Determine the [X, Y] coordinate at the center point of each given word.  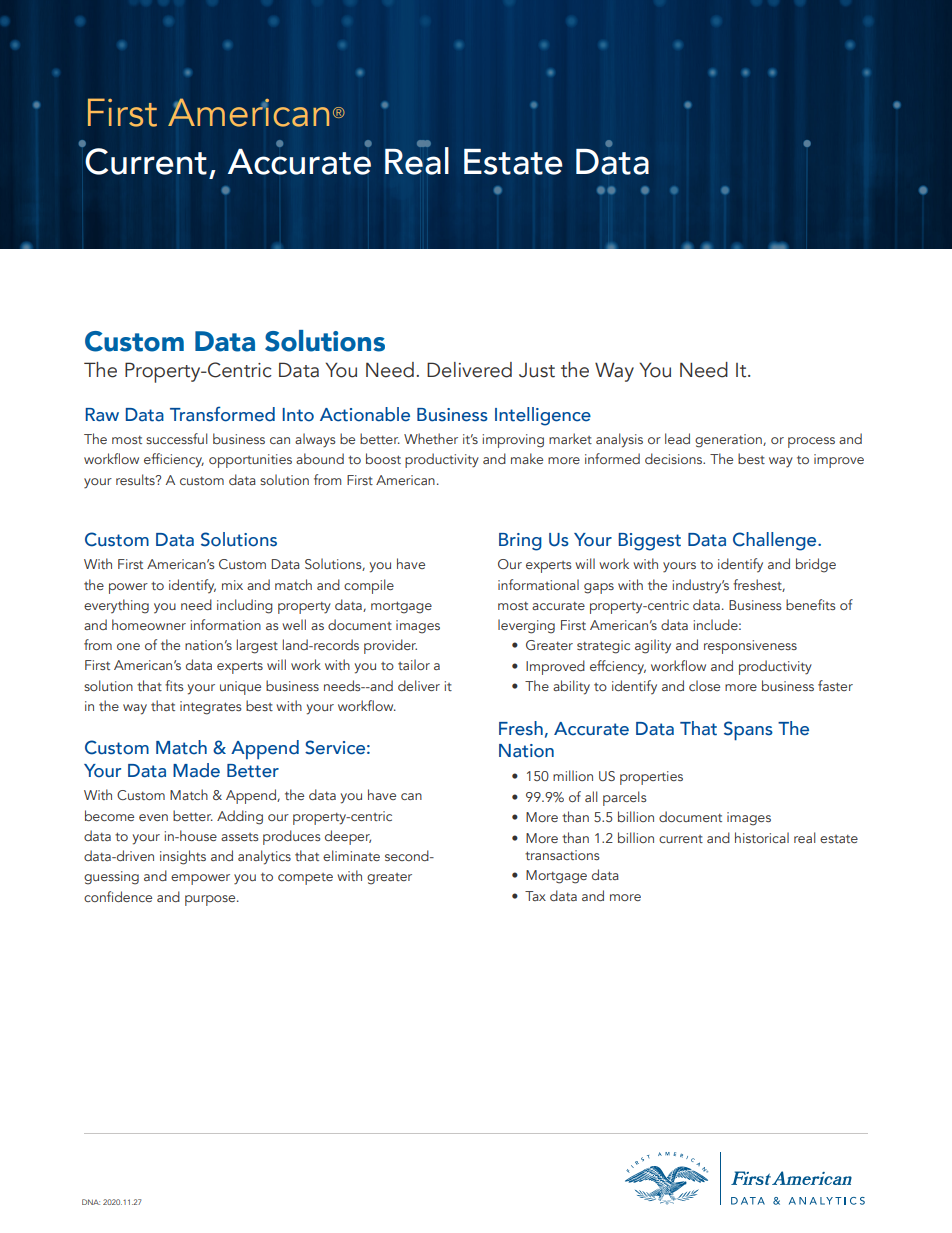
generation [729, 441]
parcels [625, 798]
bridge [816, 565]
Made [196, 770]
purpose [211, 900]
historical [762, 837]
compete [305, 879]
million [573, 775]
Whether [431, 438]
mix [232, 585]
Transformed [222, 414]
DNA [91, 1202]
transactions [562, 855]
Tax [535, 896]
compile [369, 586]
